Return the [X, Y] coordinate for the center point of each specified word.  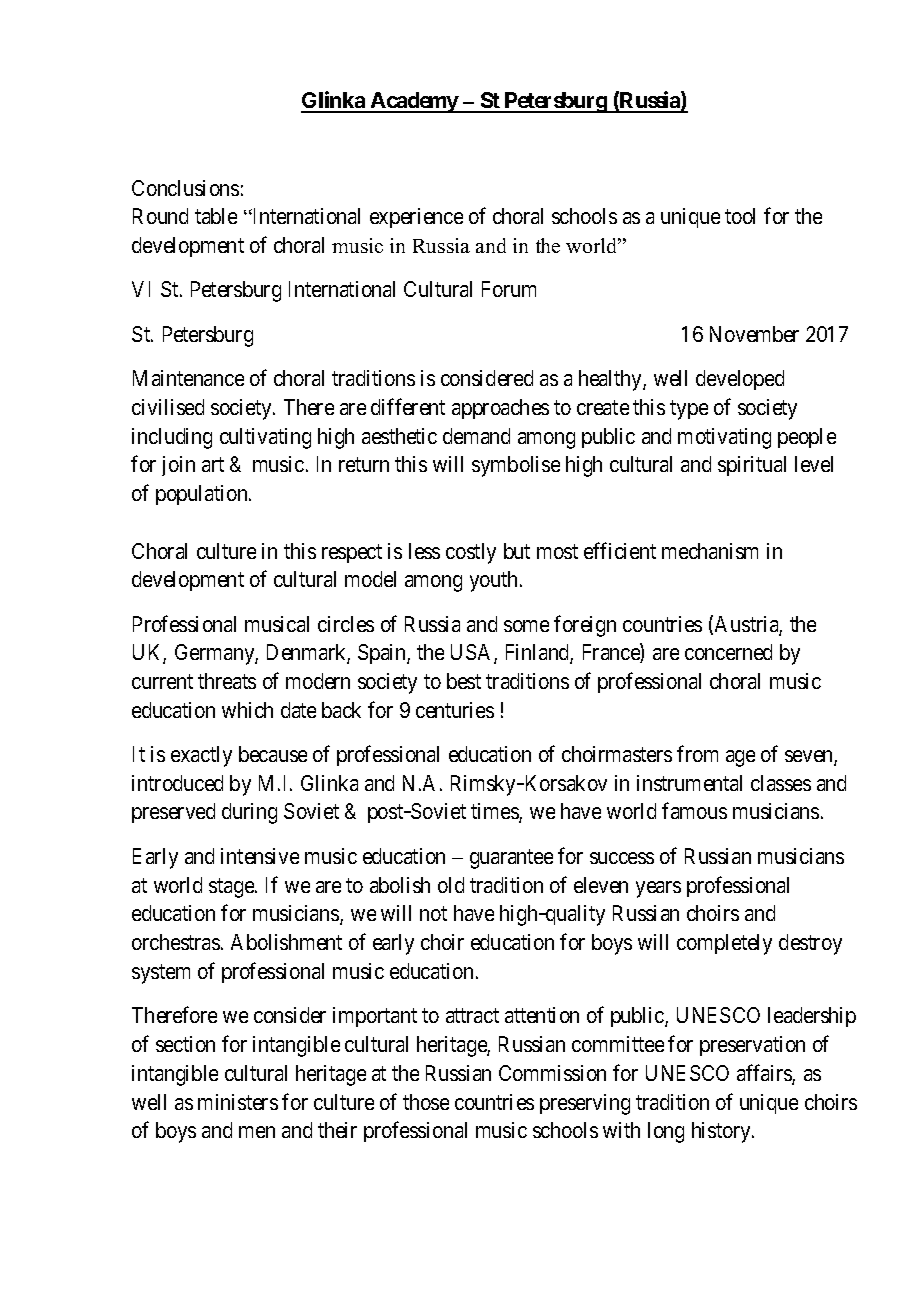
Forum [509, 289]
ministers [238, 1102]
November [754, 334]
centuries [455, 710]
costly [471, 553]
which [247, 710]
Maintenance [188, 378]
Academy [414, 102]
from [697, 753]
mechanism [710, 551]
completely [724, 944]
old [451, 885]
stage [232, 888]
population [203, 495]
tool [740, 216]
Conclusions [185, 188]
